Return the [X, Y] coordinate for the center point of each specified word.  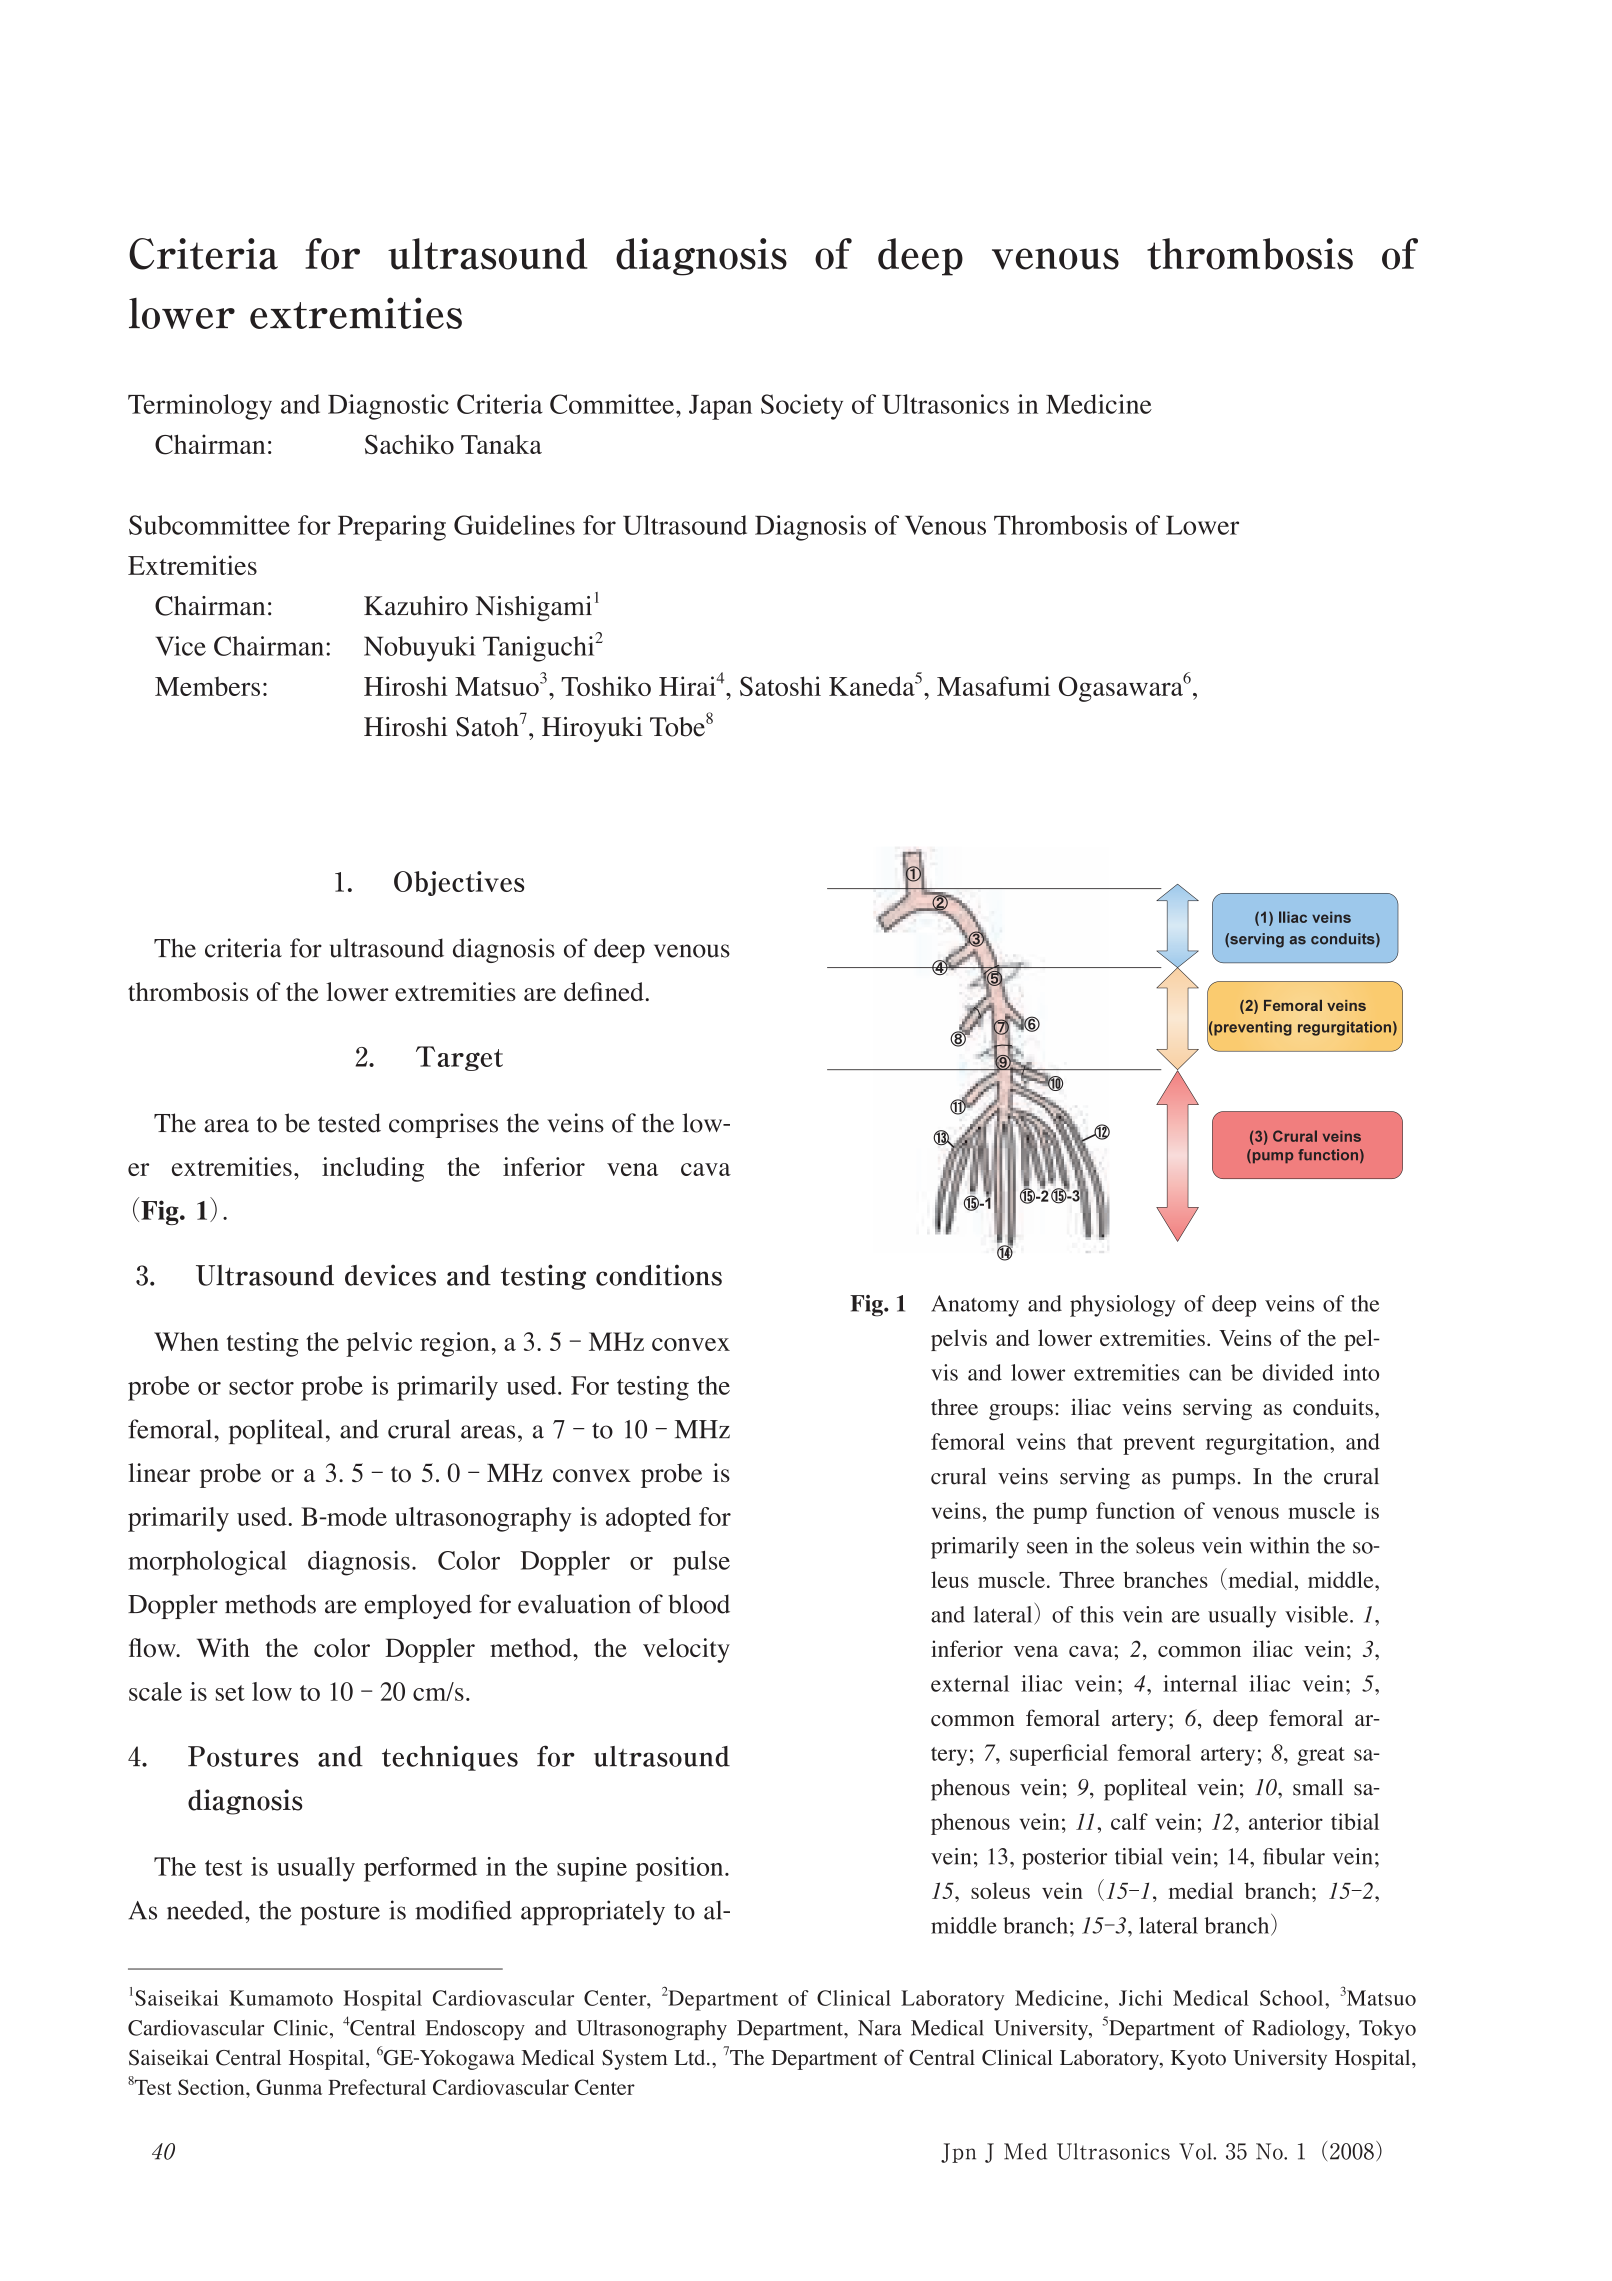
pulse [701, 1563]
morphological [207, 1563]
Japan [720, 407]
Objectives [459, 883]
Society [802, 407]
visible [1318, 1614]
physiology [1123, 1306]
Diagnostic [388, 407]
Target [459, 1058]
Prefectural [377, 2087]
